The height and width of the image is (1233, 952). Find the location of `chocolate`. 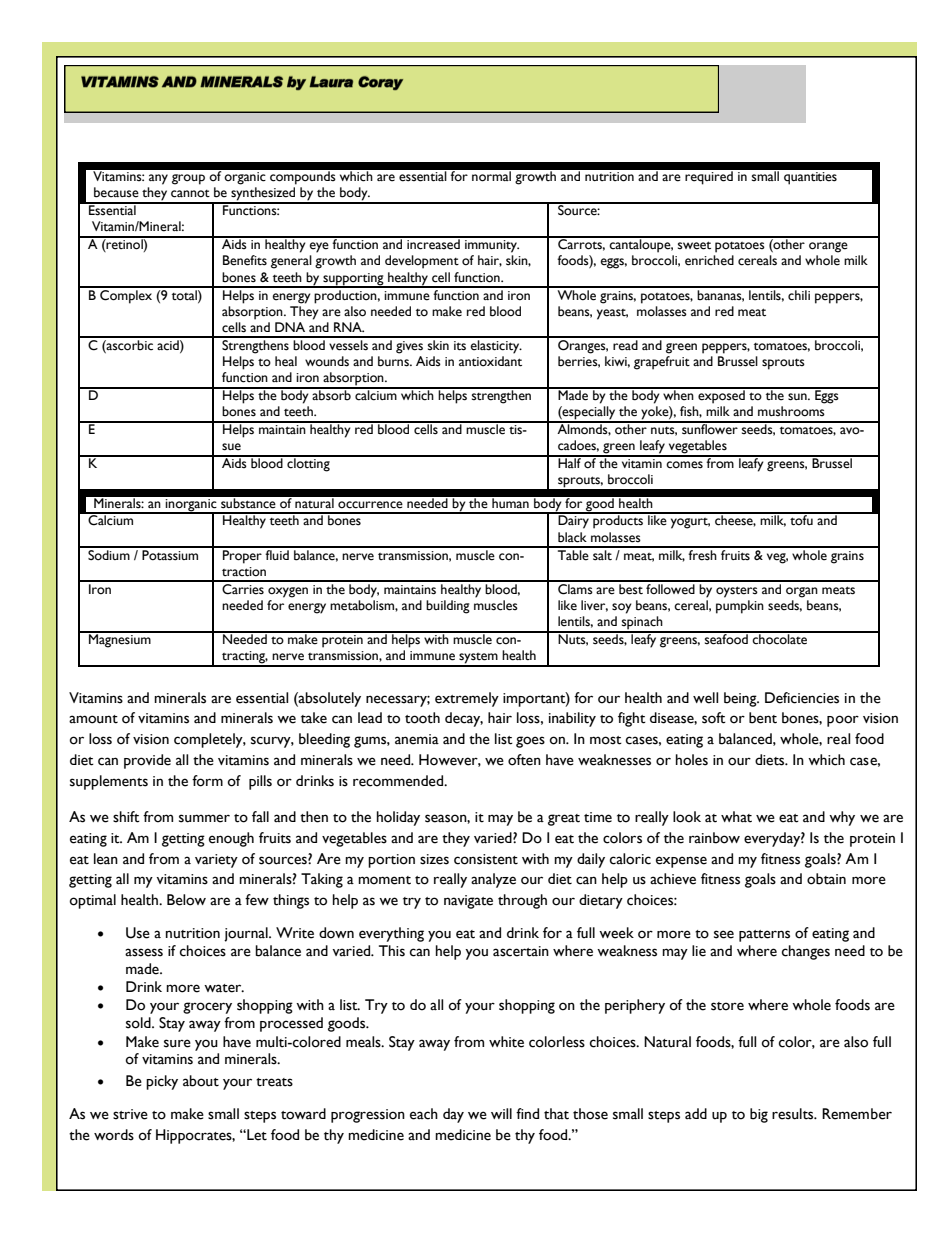

chocolate is located at coordinates (780, 638).
